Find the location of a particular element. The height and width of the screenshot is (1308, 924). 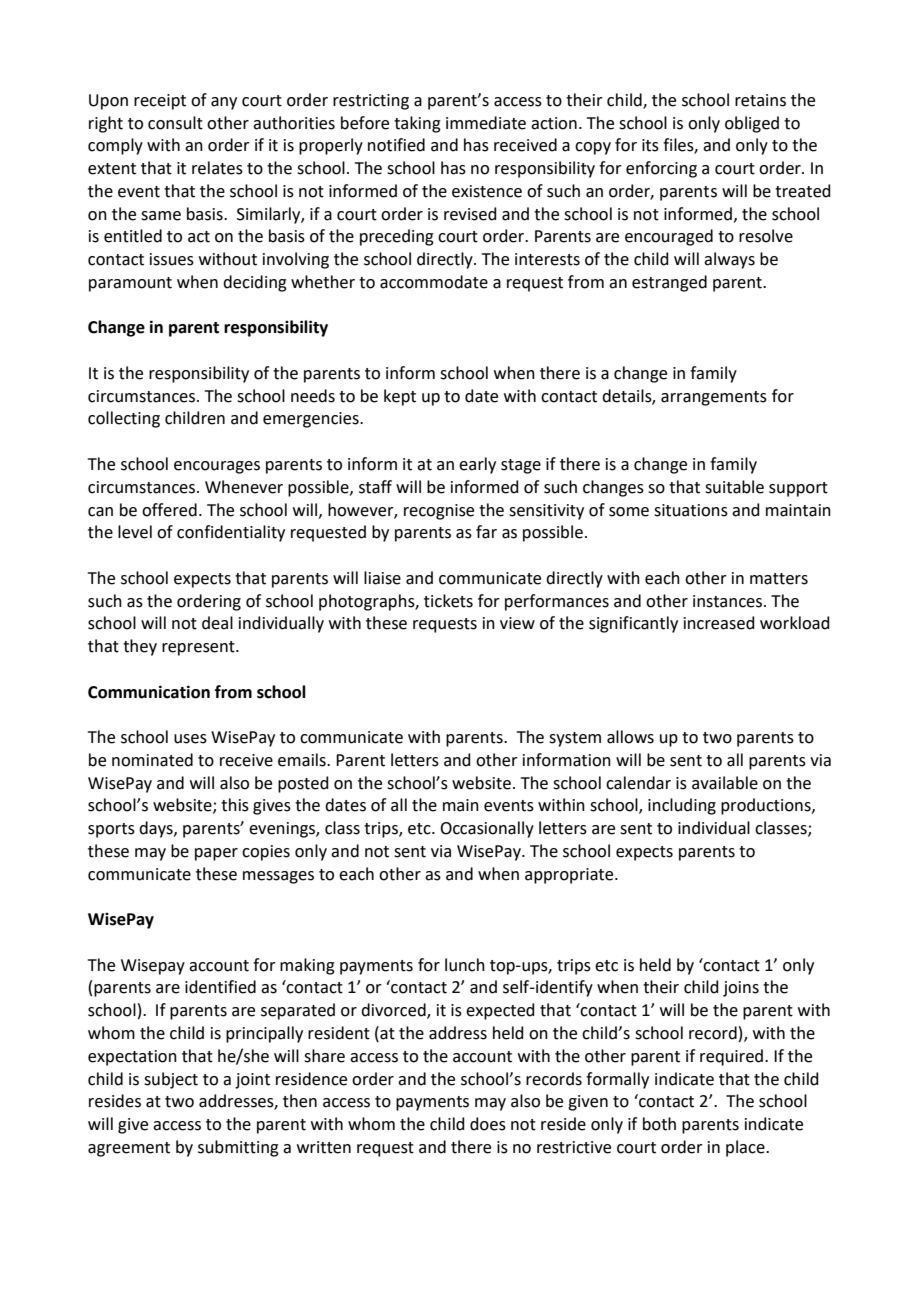

immediate is located at coordinates (486, 123).
